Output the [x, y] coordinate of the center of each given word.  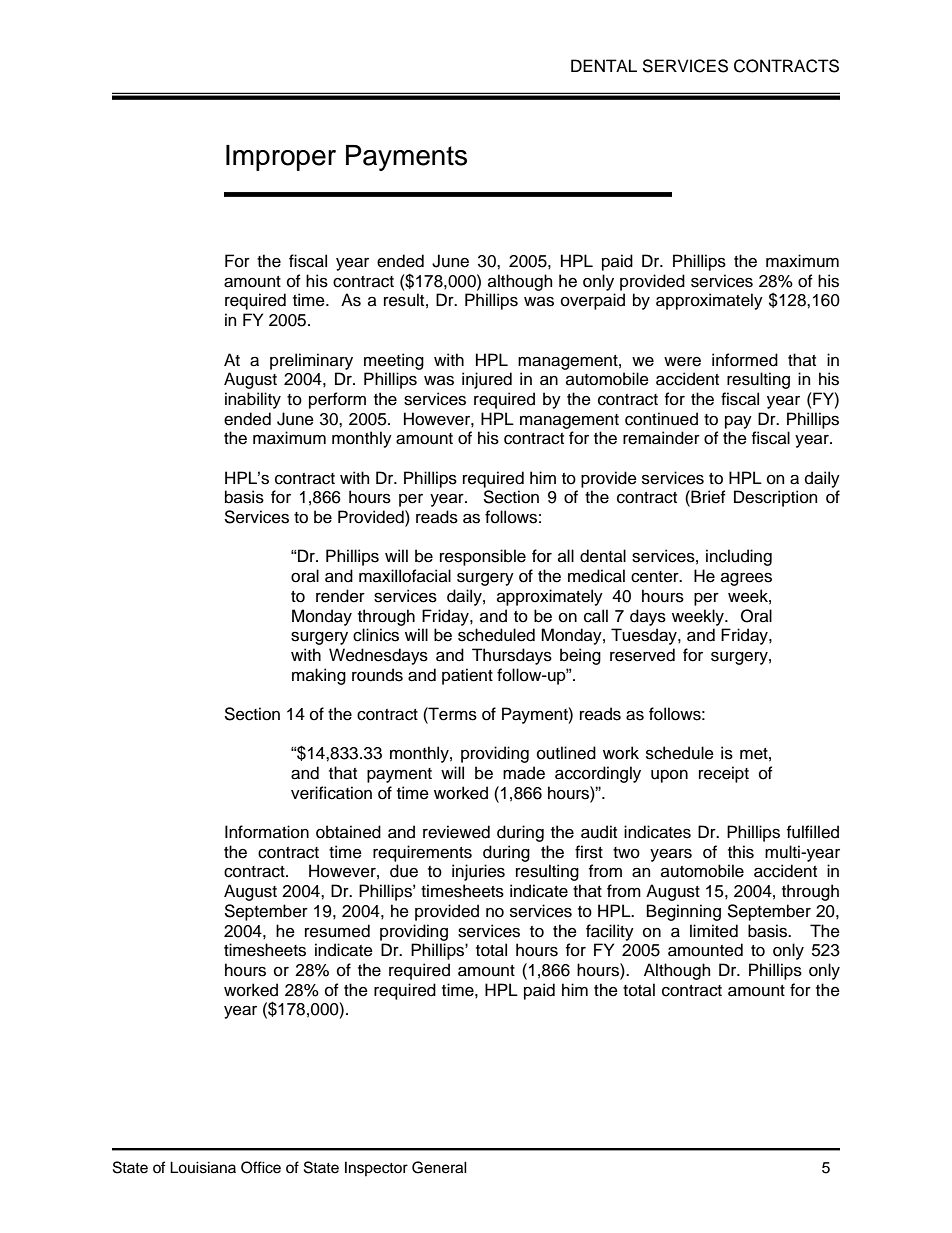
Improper [281, 158]
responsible [483, 557]
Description [775, 498]
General [439, 1167]
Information [267, 832]
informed [745, 360]
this [741, 852]
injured [487, 380]
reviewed [456, 832]
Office [261, 1167]
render [340, 596]
